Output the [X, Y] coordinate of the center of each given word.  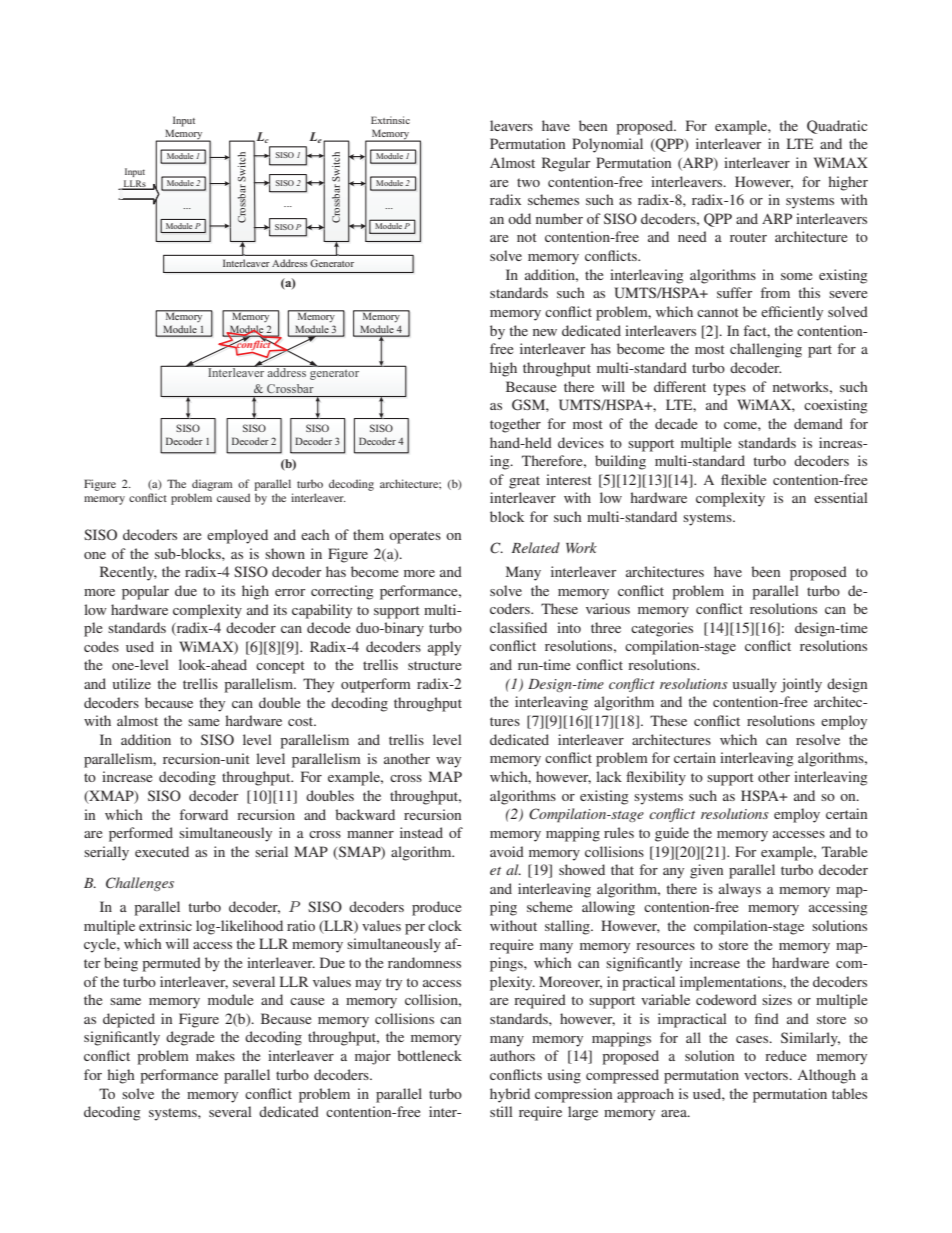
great [524, 482]
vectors [767, 1075]
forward [204, 814]
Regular [566, 164]
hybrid [510, 1095]
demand [818, 423]
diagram [212, 485]
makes [215, 1055]
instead [421, 832]
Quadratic [837, 127]
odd [519, 218]
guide [672, 834]
